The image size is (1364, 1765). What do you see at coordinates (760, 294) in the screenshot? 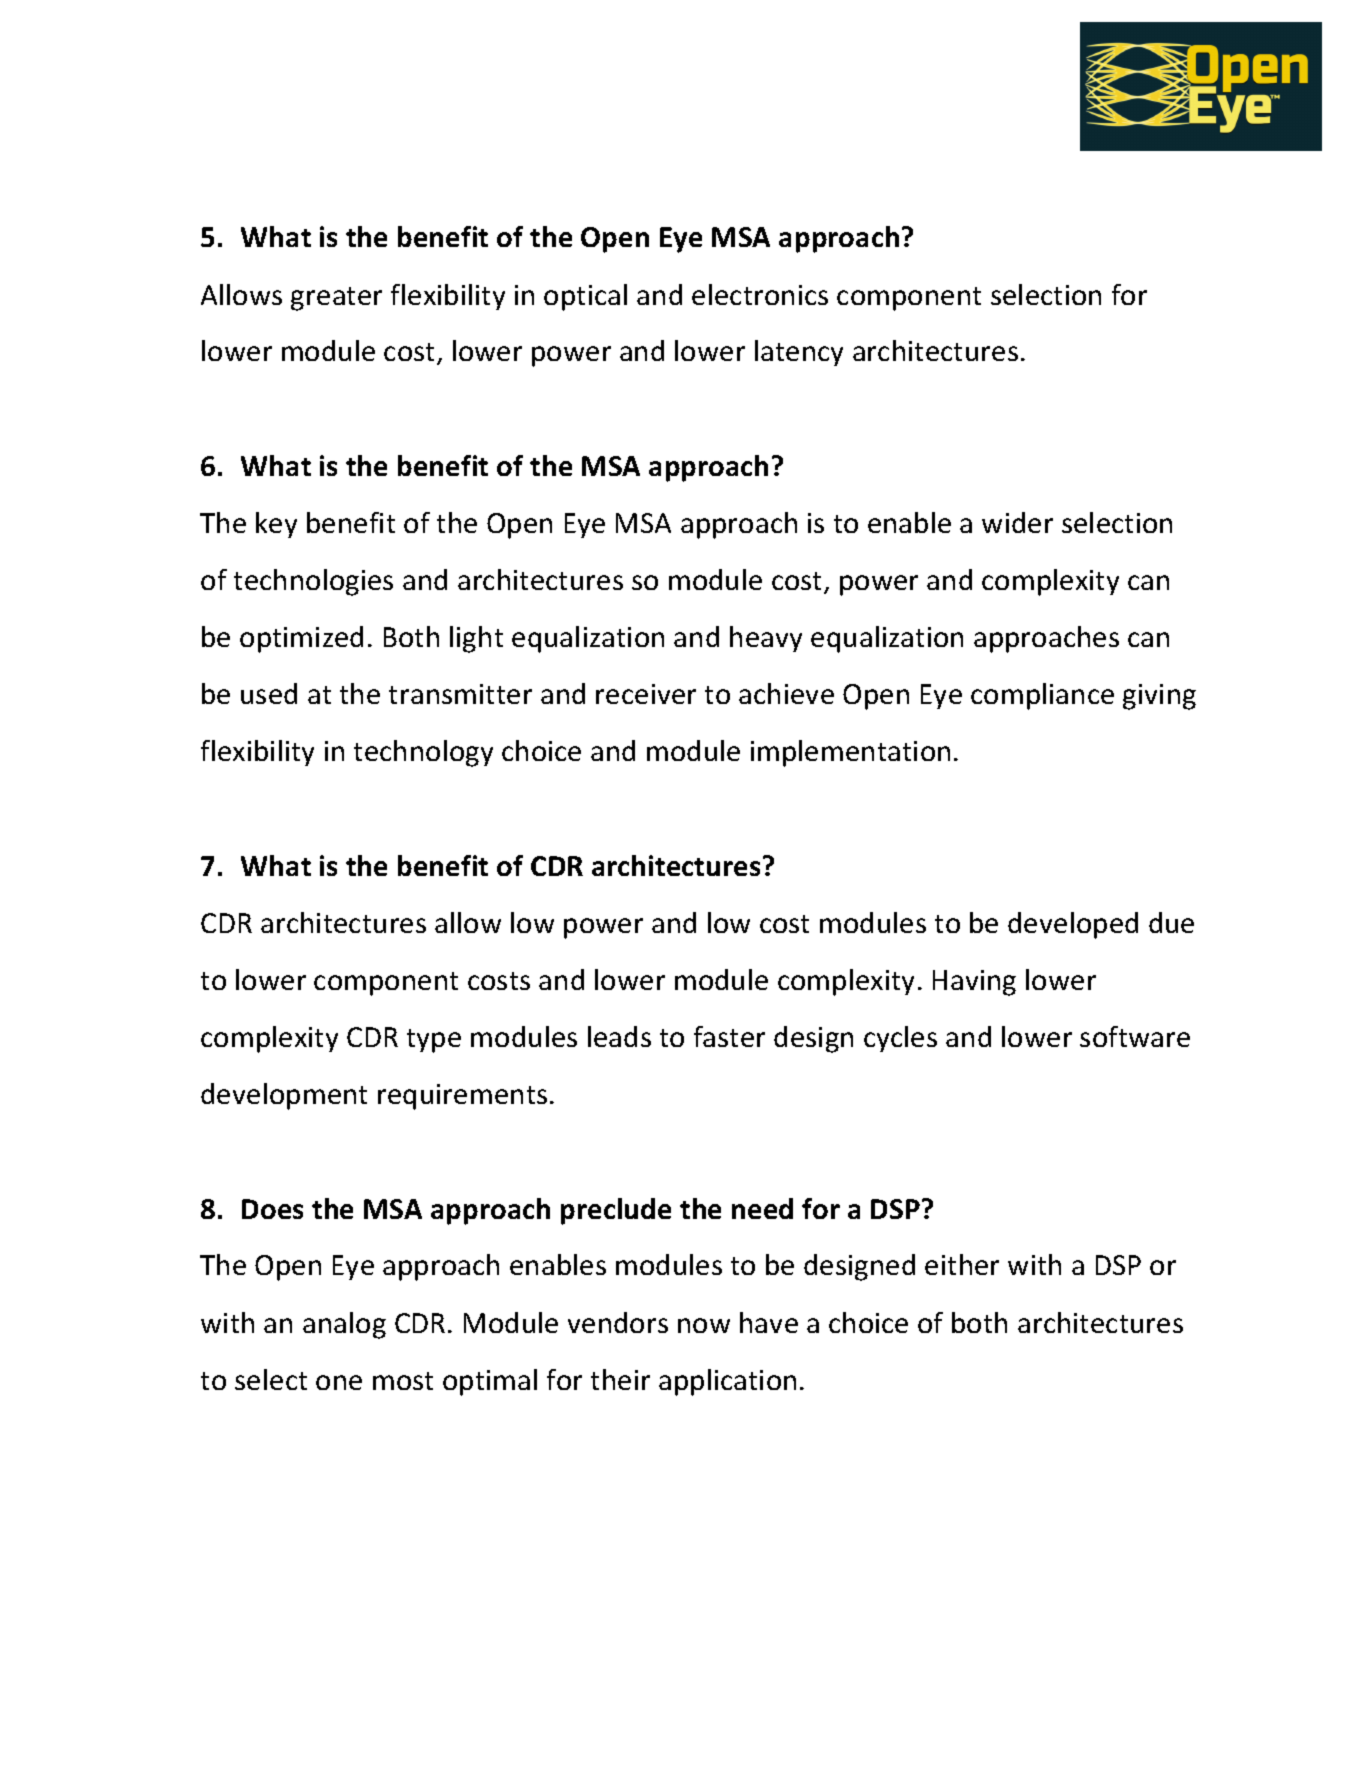
I see `electronics` at bounding box center [760, 294].
